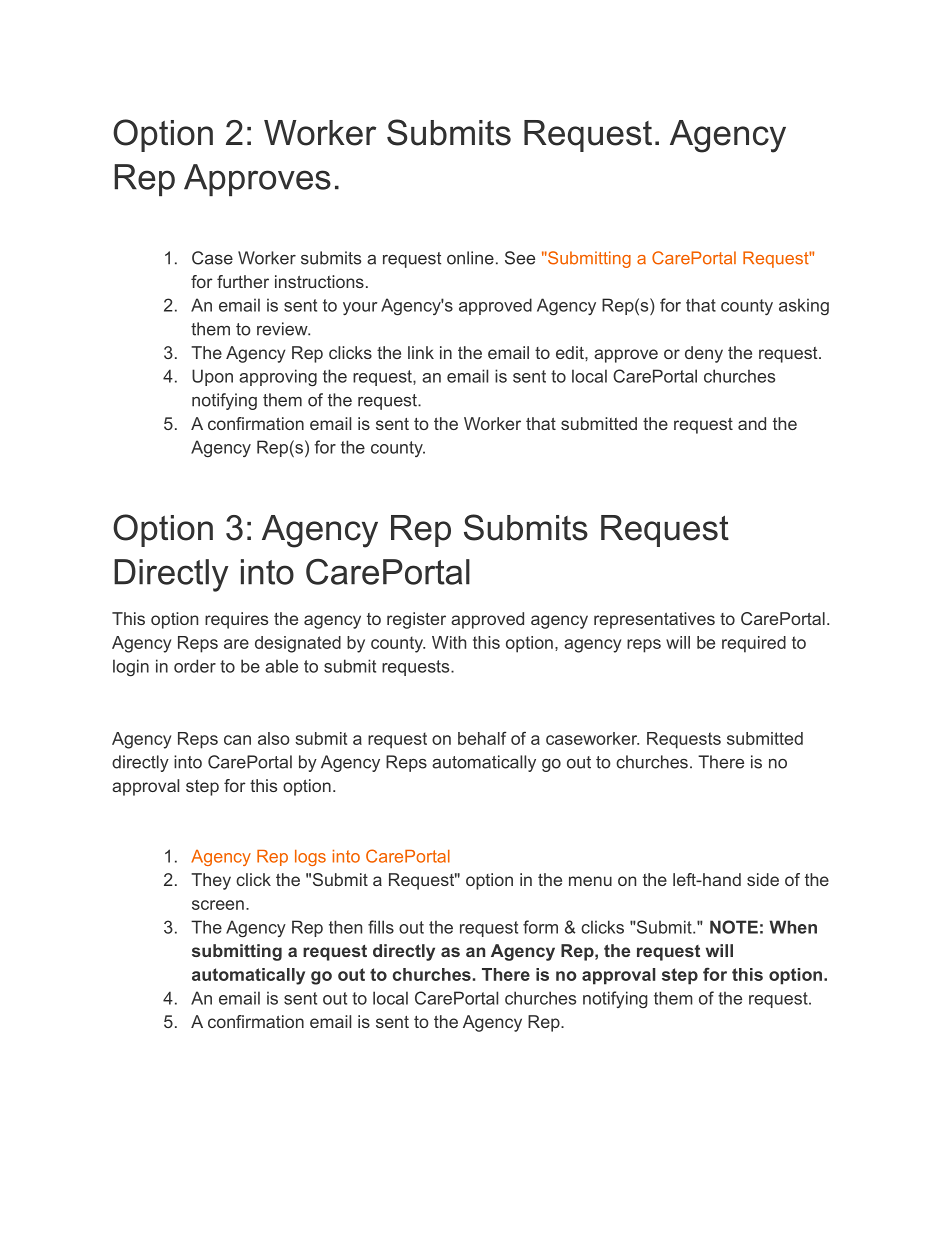 This screenshot has height=1233, width=952. I want to click on requires, so click(236, 620).
